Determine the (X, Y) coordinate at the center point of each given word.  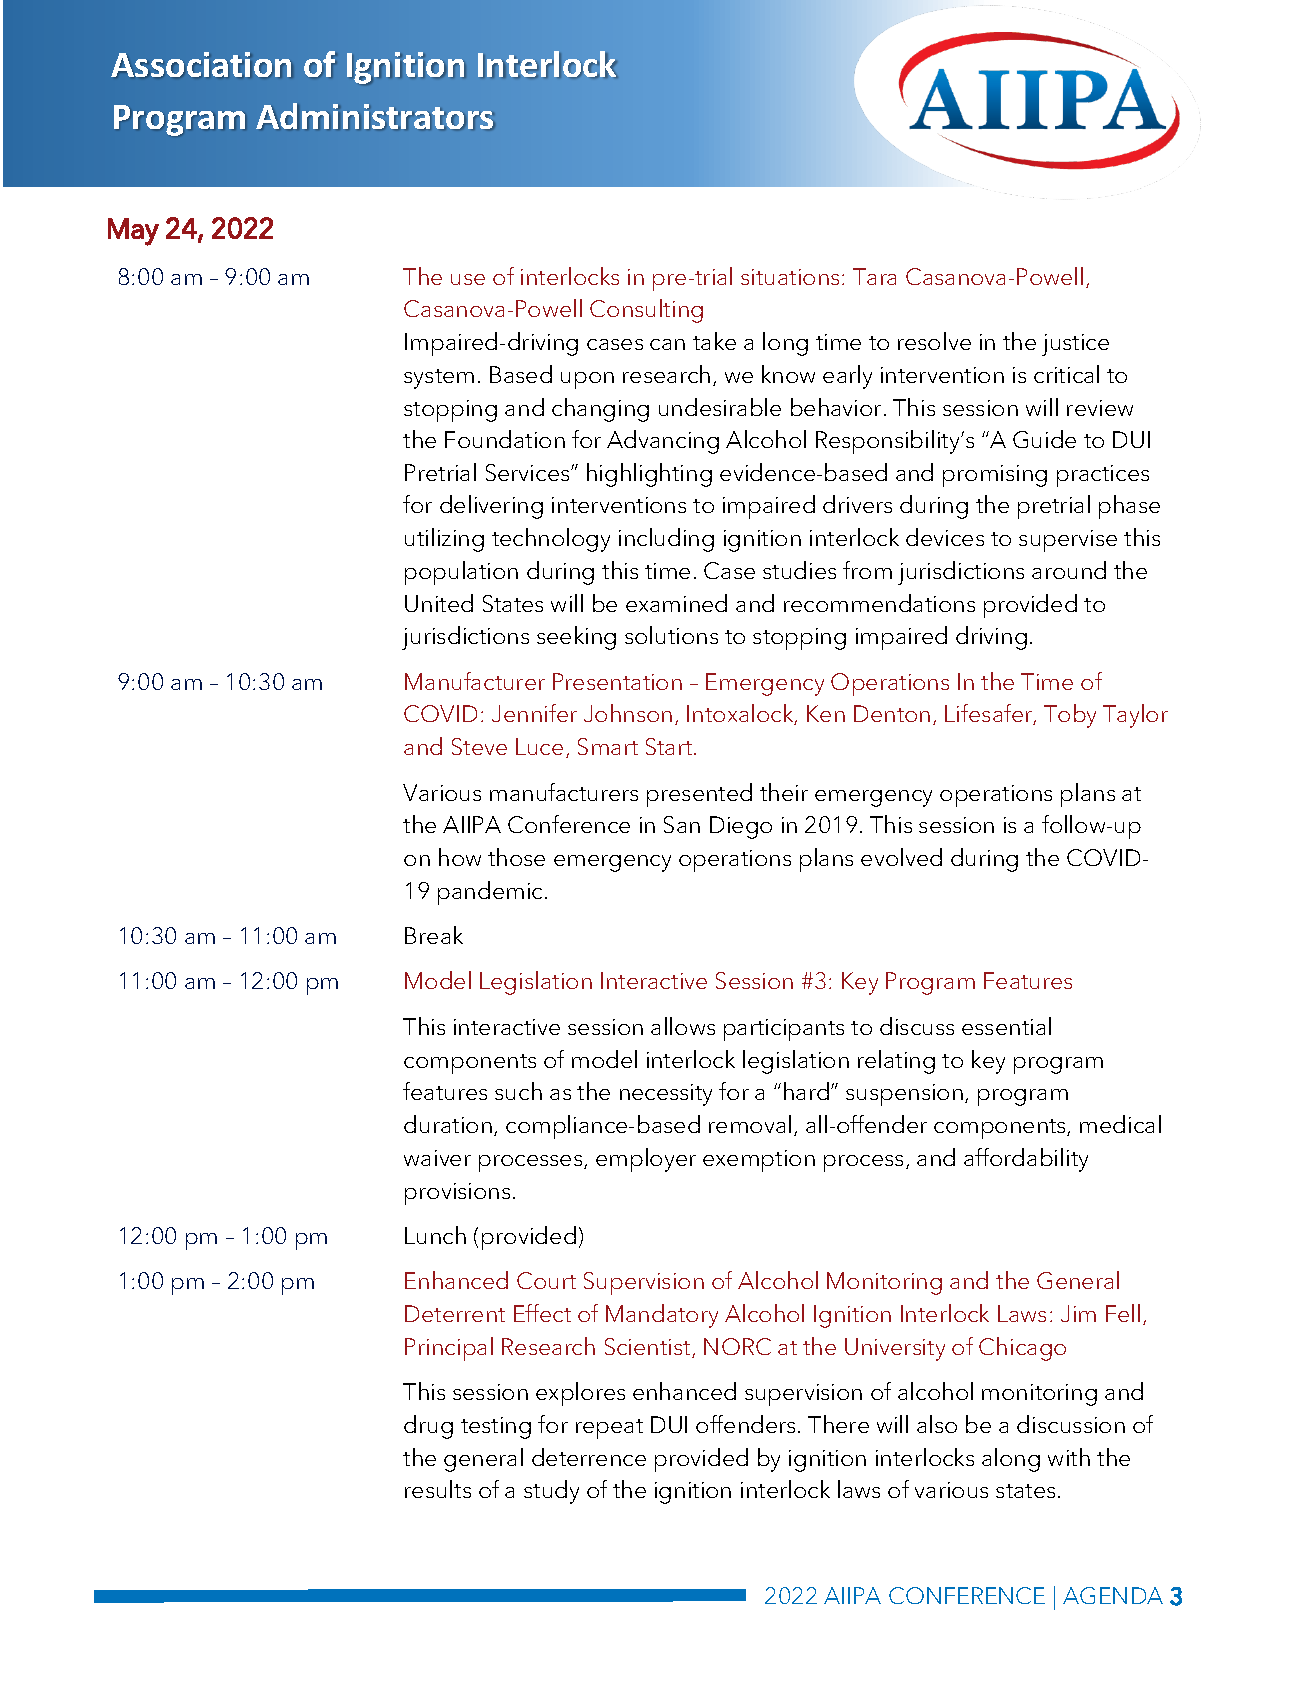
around (1069, 570)
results (438, 1489)
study (551, 1492)
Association (201, 64)
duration (448, 1124)
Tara (874, 276)
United (439, 603)
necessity (666, 1095)
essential (1006, 1026)
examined (676, 603)
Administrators (374, 116)
